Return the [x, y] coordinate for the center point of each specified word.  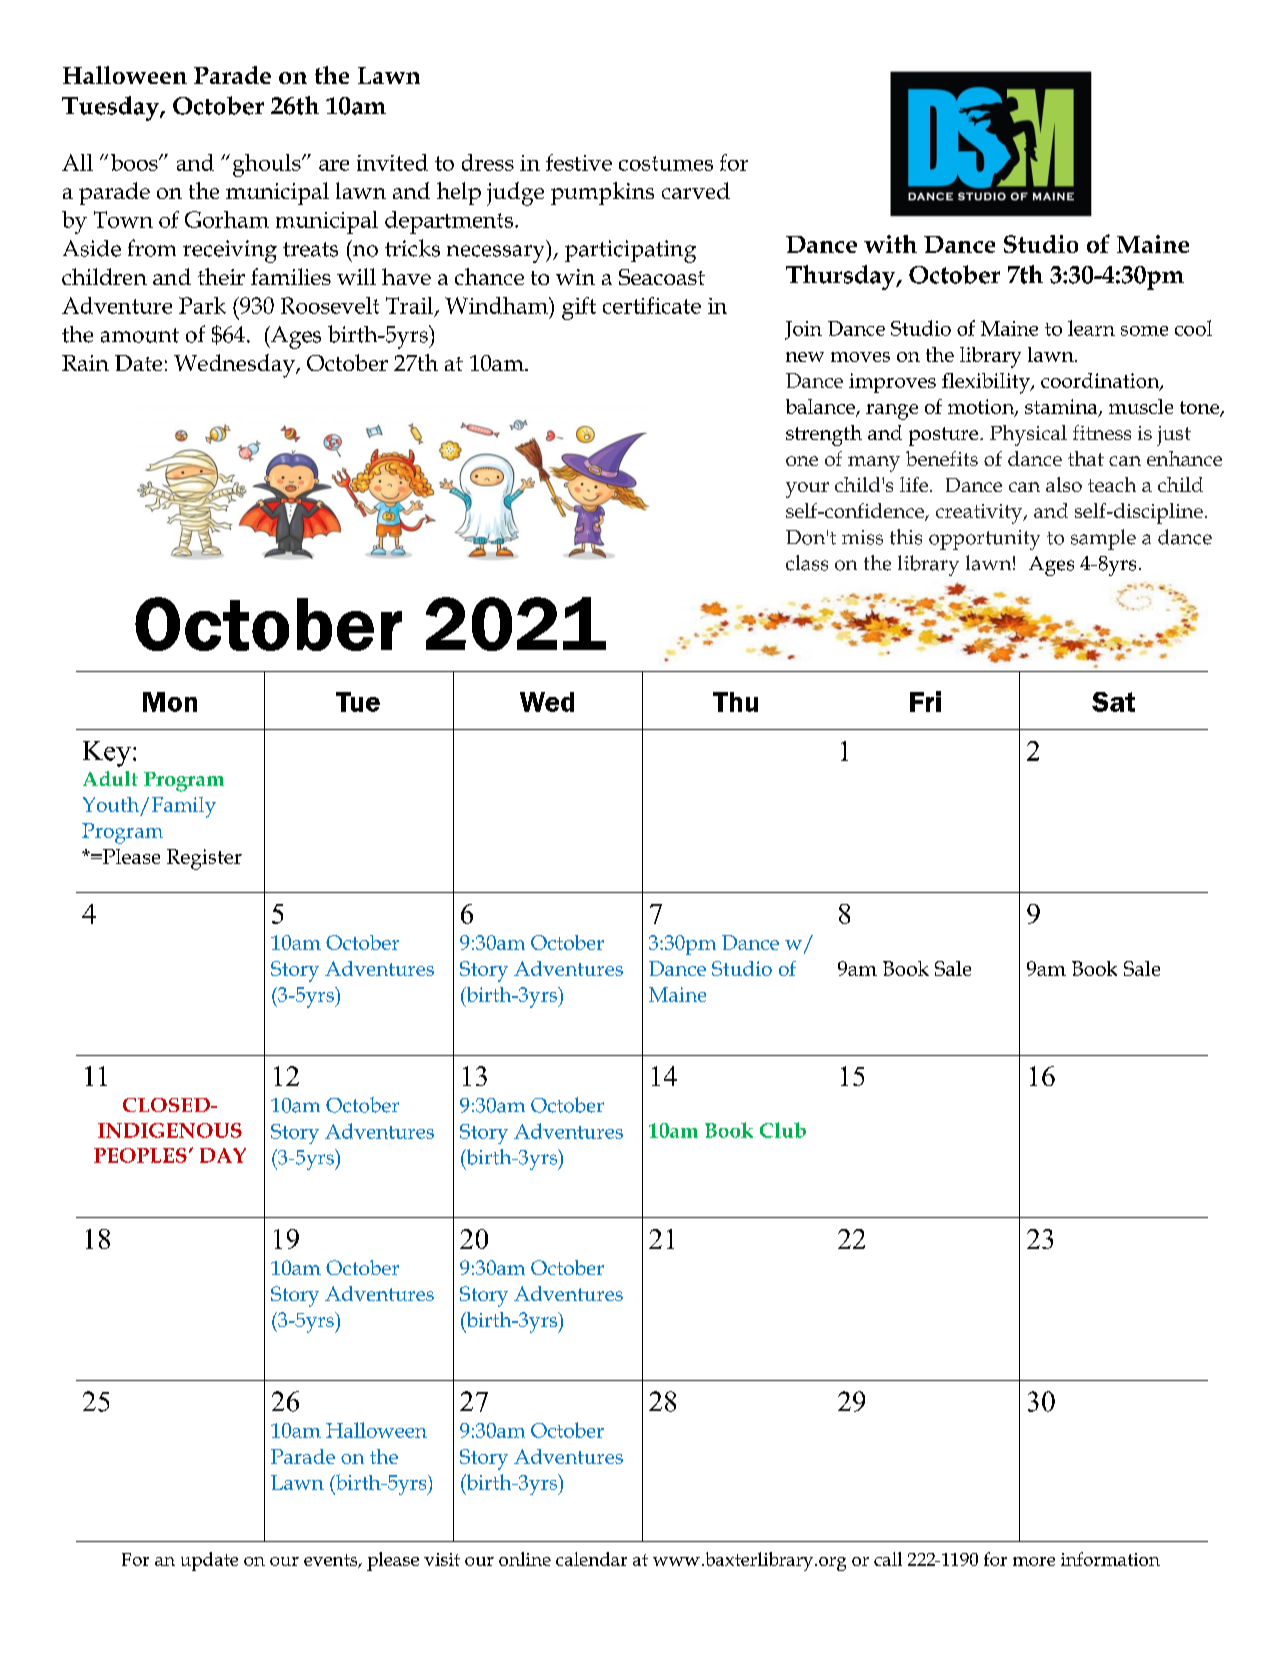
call [888, 1559]
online [525, 1559]
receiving [230, 251]
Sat [1113, 702]
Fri [925, 701]
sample [1103, 539]
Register [204, 859]
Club [783, 1130]
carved [696, 190]
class [807, 563]
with [890, 244]
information [1110, 1559]
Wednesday [235, 366]
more [1034, 1561]
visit [442, 1559]
